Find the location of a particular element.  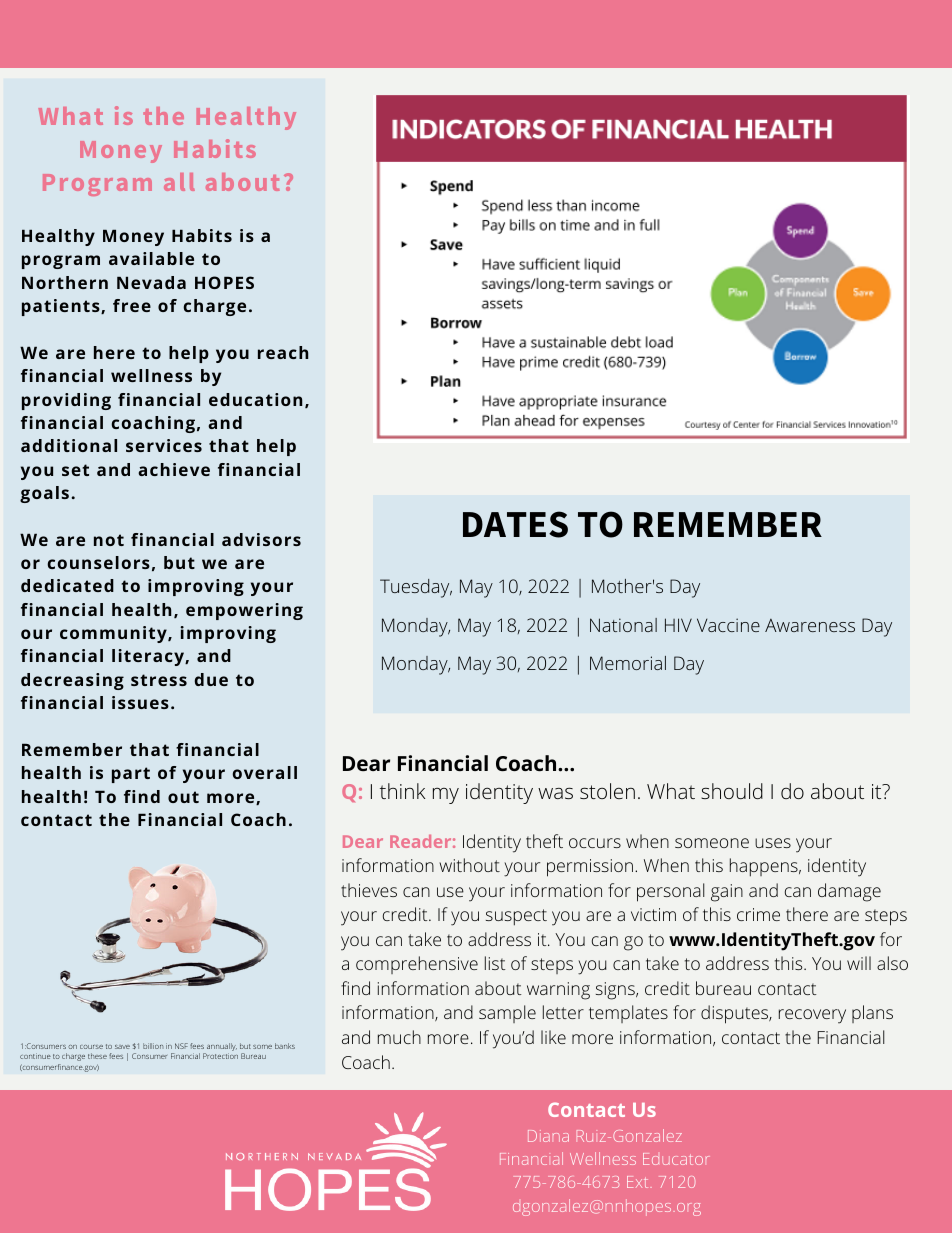

DATES is located at coordinates (515, 524).
